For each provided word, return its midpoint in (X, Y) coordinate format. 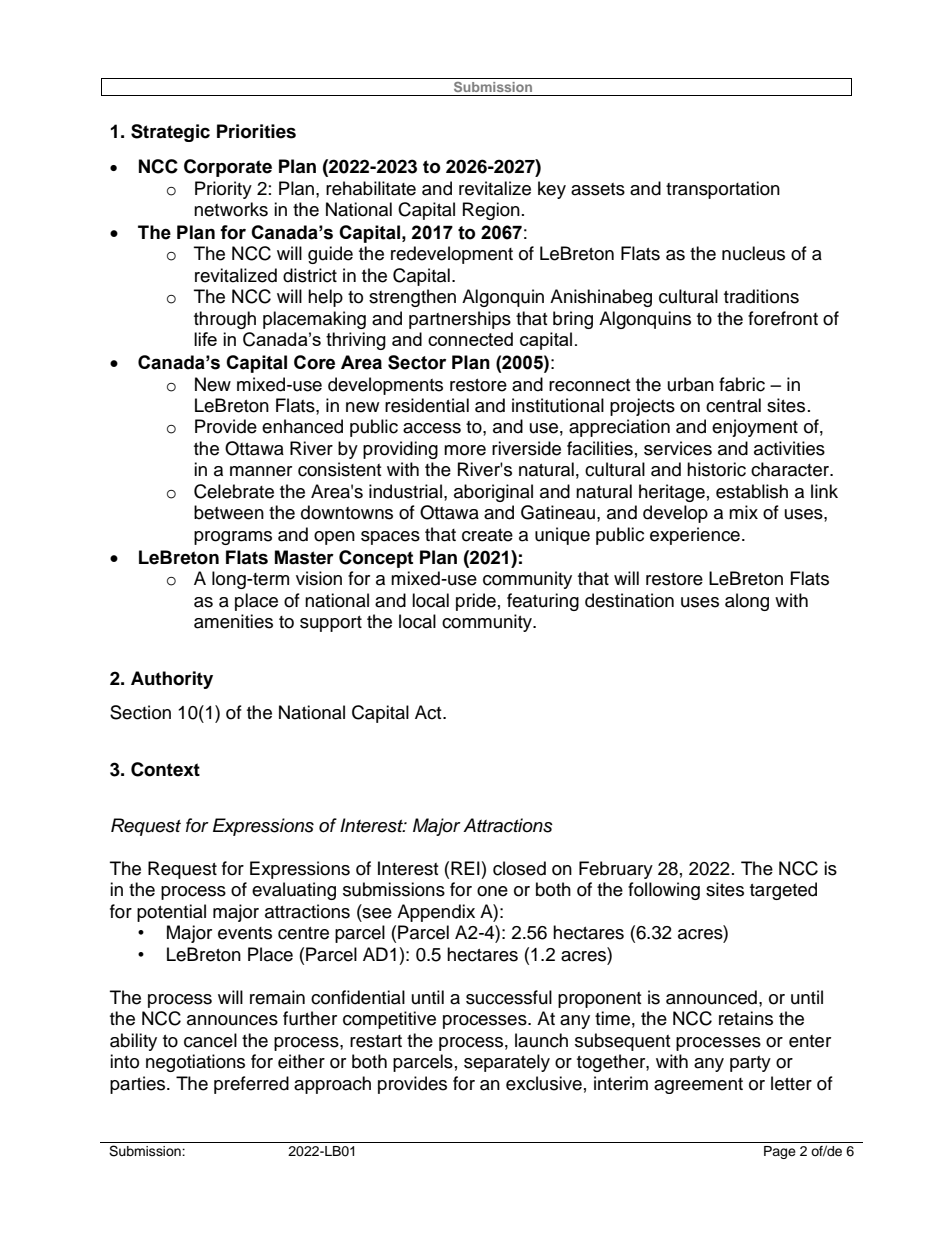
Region (491, 211)
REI (465, 868)
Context (165, 769)
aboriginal (493, 493)
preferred (251, 1085)
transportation (723, 190)
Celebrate (234, 491)
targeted (783, 891)
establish (752, 491)
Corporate (228, 168)
